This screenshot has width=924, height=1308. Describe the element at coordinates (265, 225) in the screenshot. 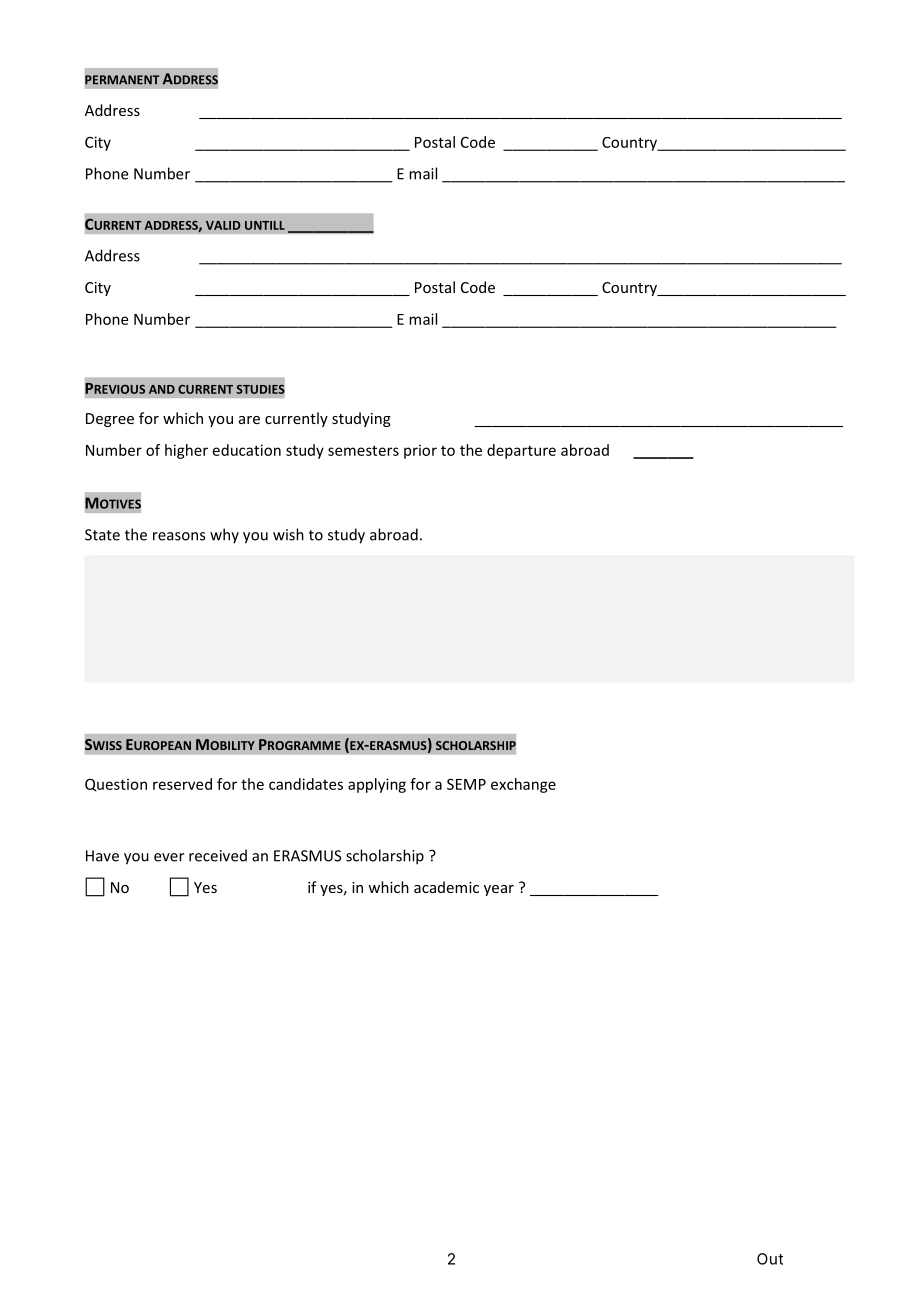

I see `UNTILL` at that location.
